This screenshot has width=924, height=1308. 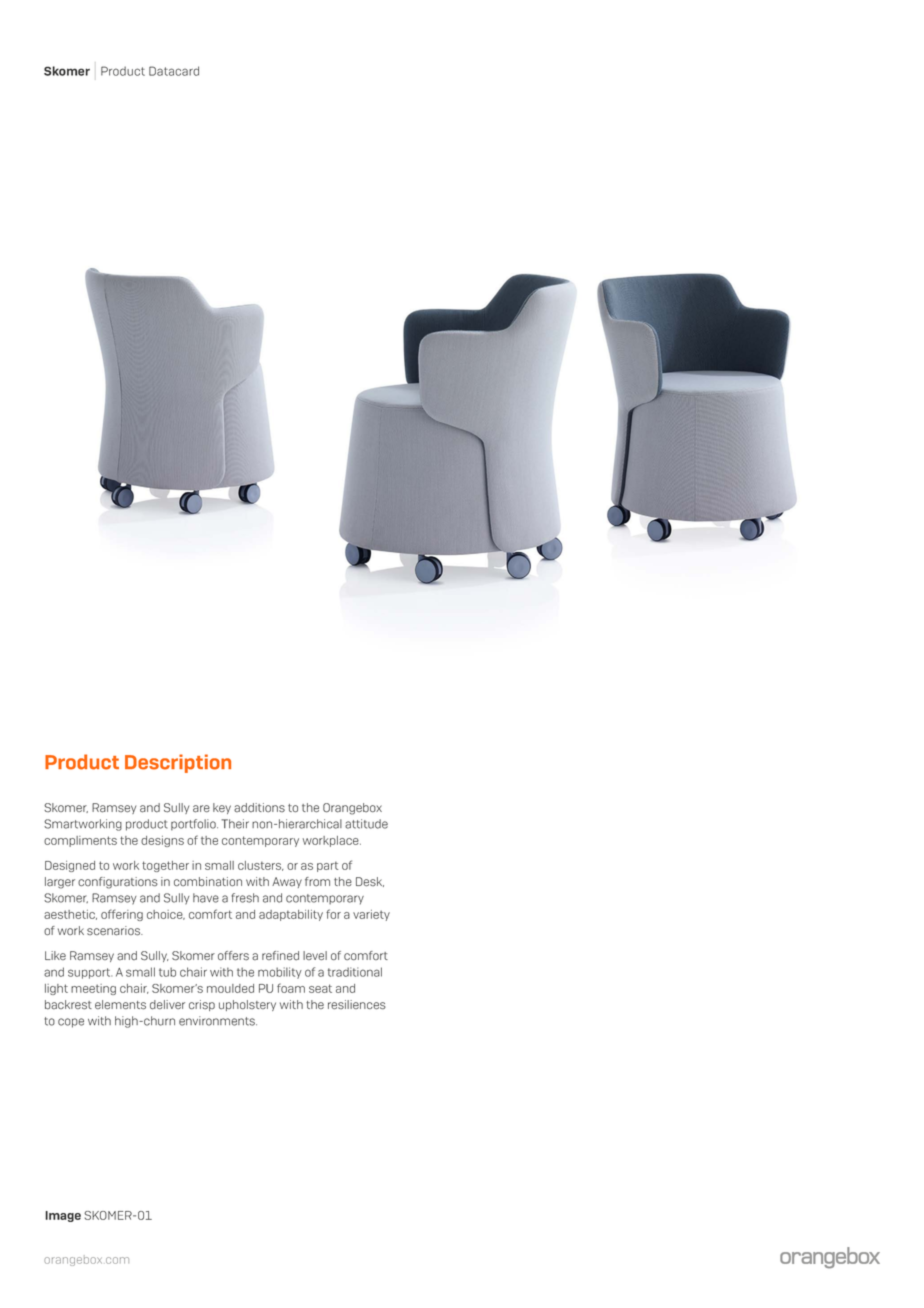 What do you see at coordinates (63, 1216) in the screenshot?
I see `Image` at bounding box center [63, 1216].
